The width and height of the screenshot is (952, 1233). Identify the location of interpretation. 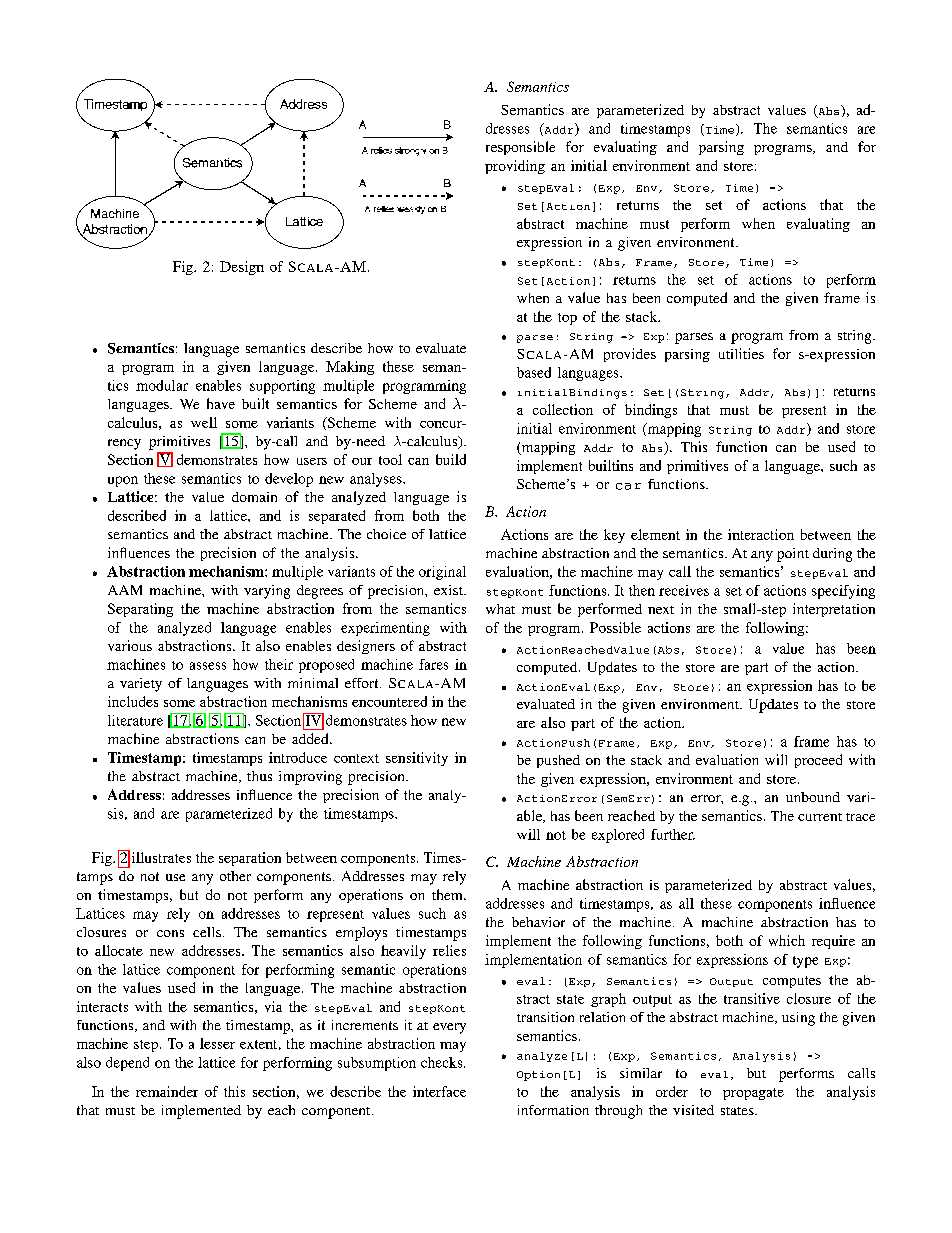
(834, 610).
